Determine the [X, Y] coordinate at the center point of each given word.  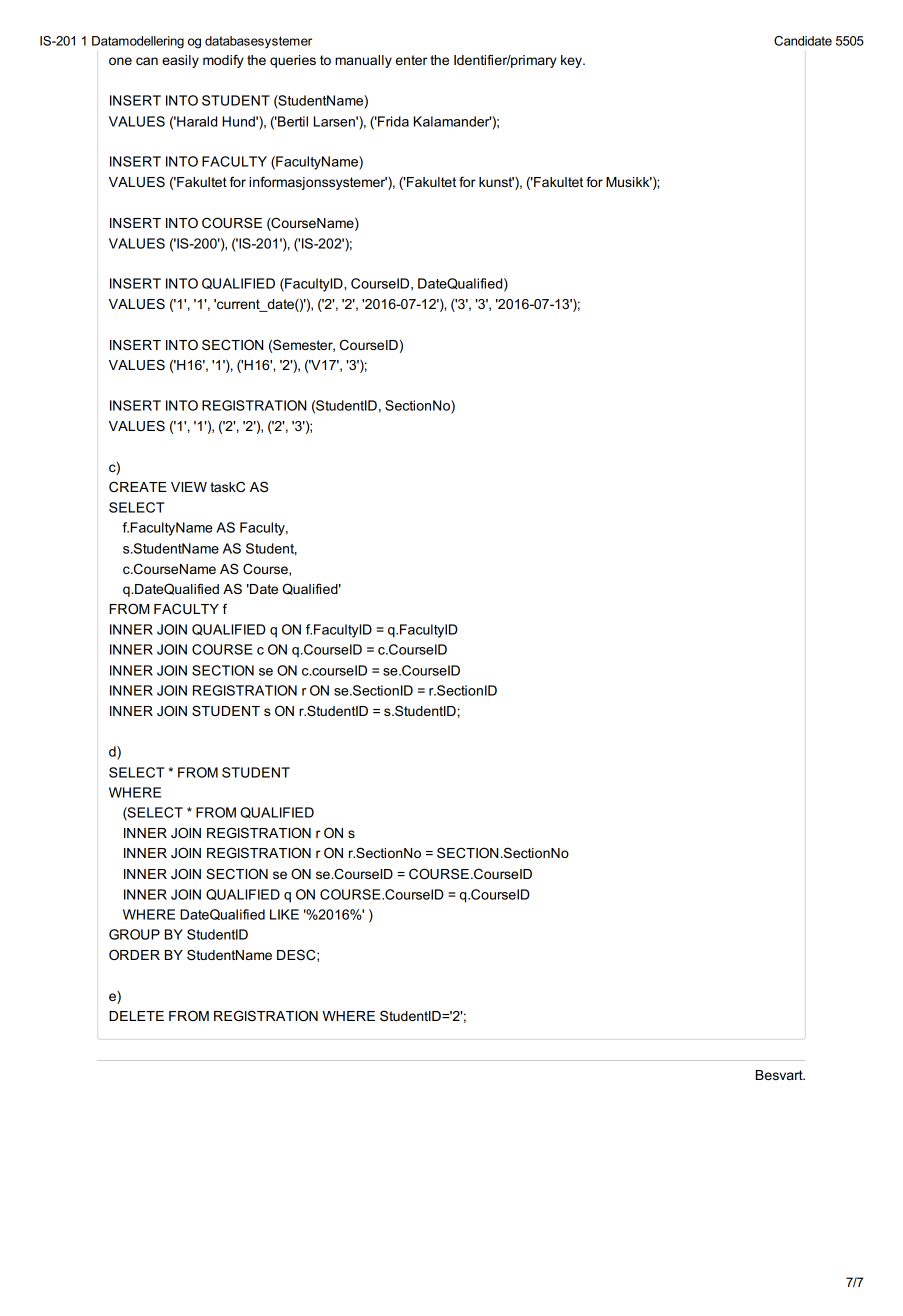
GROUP [134, 934]
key [572, 61]
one [120, 61]
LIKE [284, 914]
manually [363, 61]
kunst [496, 182]
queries [293, 61]
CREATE [138, 486]
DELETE [136, 1016]
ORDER [134, 954]
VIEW [189, 487]
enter [412, 60]
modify [223, 61]
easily [180, 61]
